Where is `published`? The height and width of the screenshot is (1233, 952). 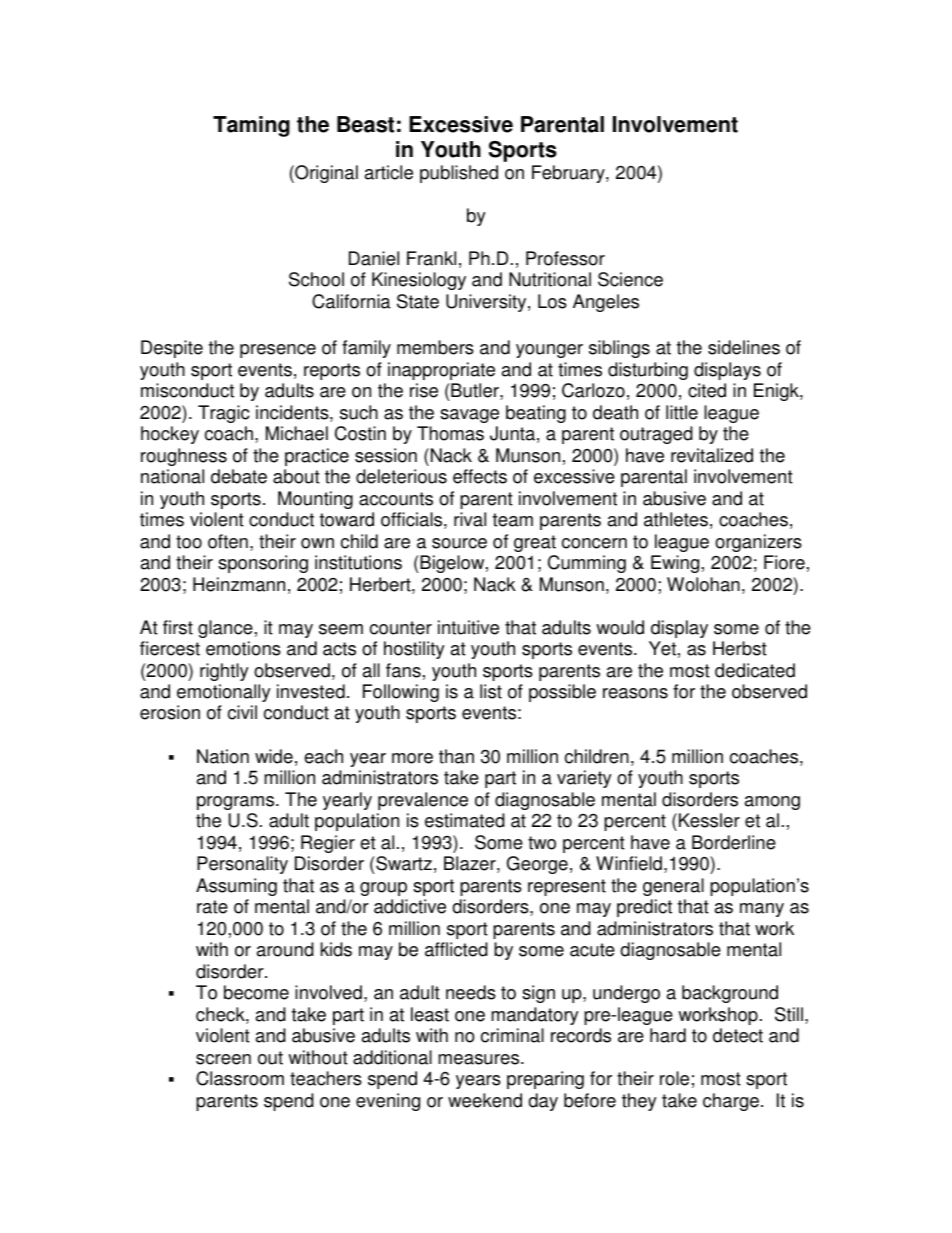
published is located at coordinates (459, 174).
